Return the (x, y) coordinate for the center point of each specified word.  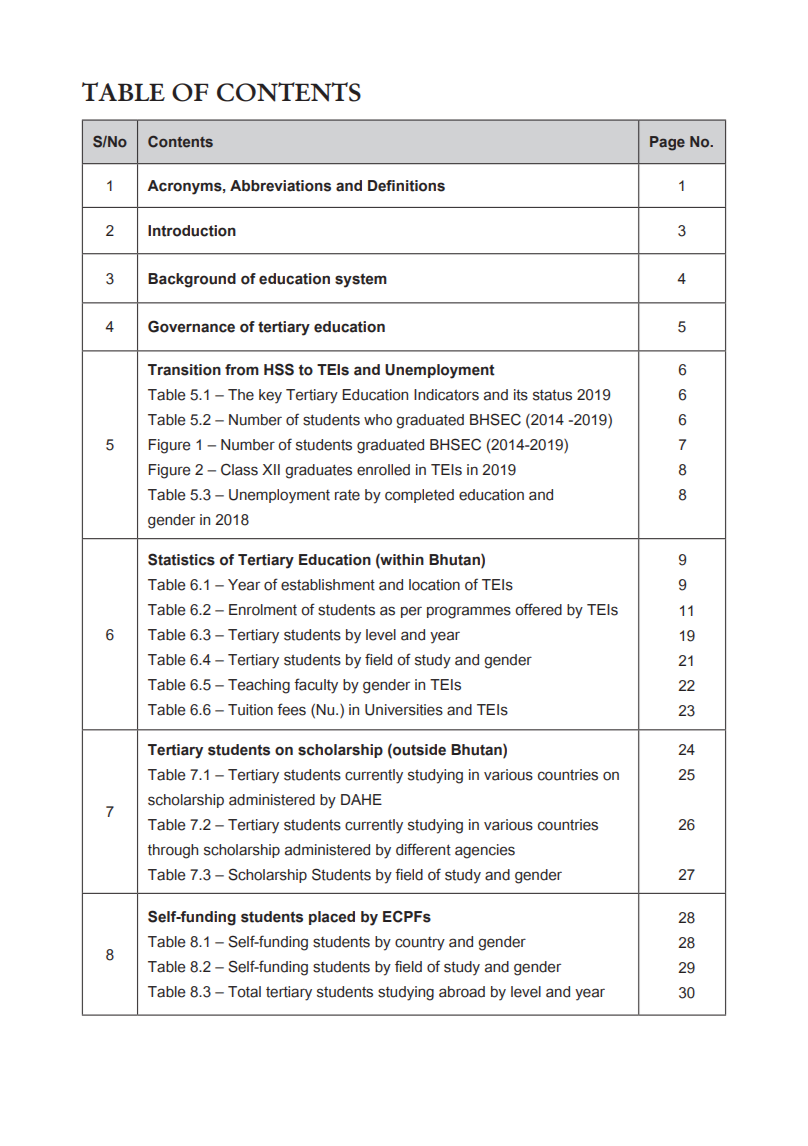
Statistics (181, 559)
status (552, 395)
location (434, 585)
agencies (485, 851)
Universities (404, 710)
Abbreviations (280, 186)
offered (538, 609)
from (242, 370)
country (420, 944)
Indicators (446, 395)
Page (667, 143)
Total (244, 992)
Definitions (406, 186)
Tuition (250, 710)
